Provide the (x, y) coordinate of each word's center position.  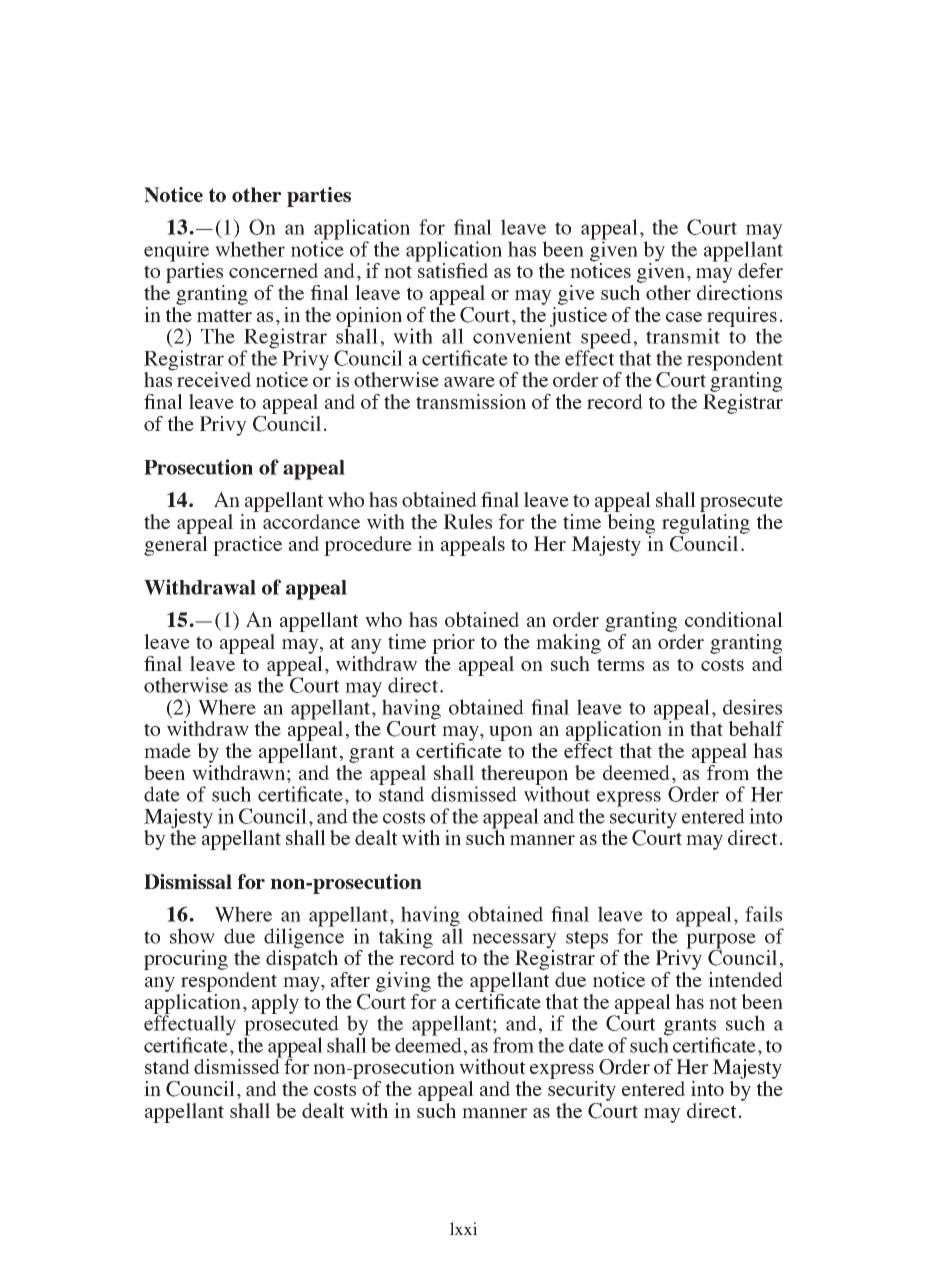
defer (760, 270)
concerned (273, 270)
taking (404, 939)
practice (247, 546)
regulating (706, 524)
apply (275, 1004)
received (214, 379)
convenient (522, 335)
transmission (471, 401)
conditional (734, 619)
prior (453, 644)
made (167, 750)
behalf (756, 728)
